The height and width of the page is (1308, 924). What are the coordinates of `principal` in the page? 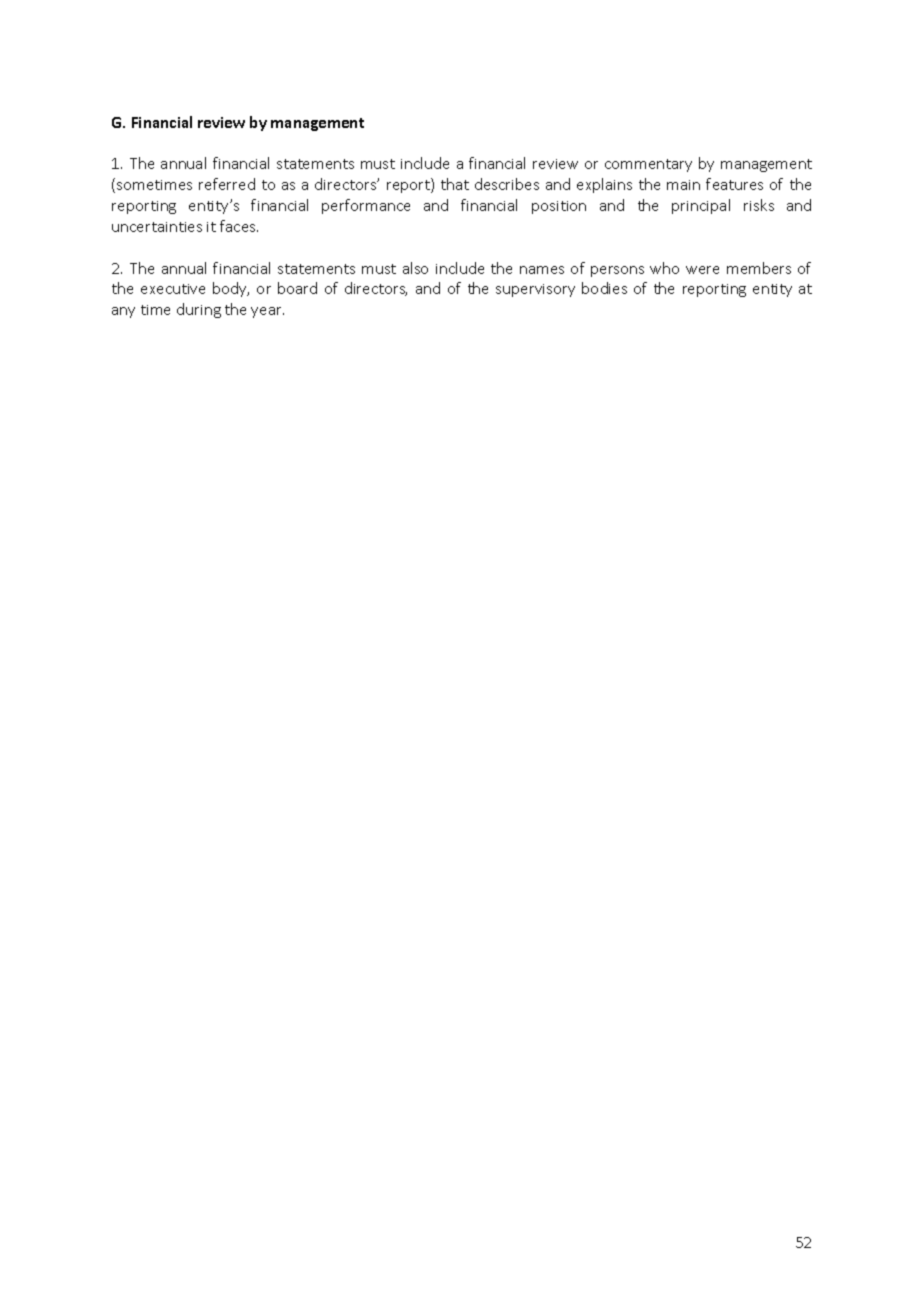 It's located at (701, 206).
